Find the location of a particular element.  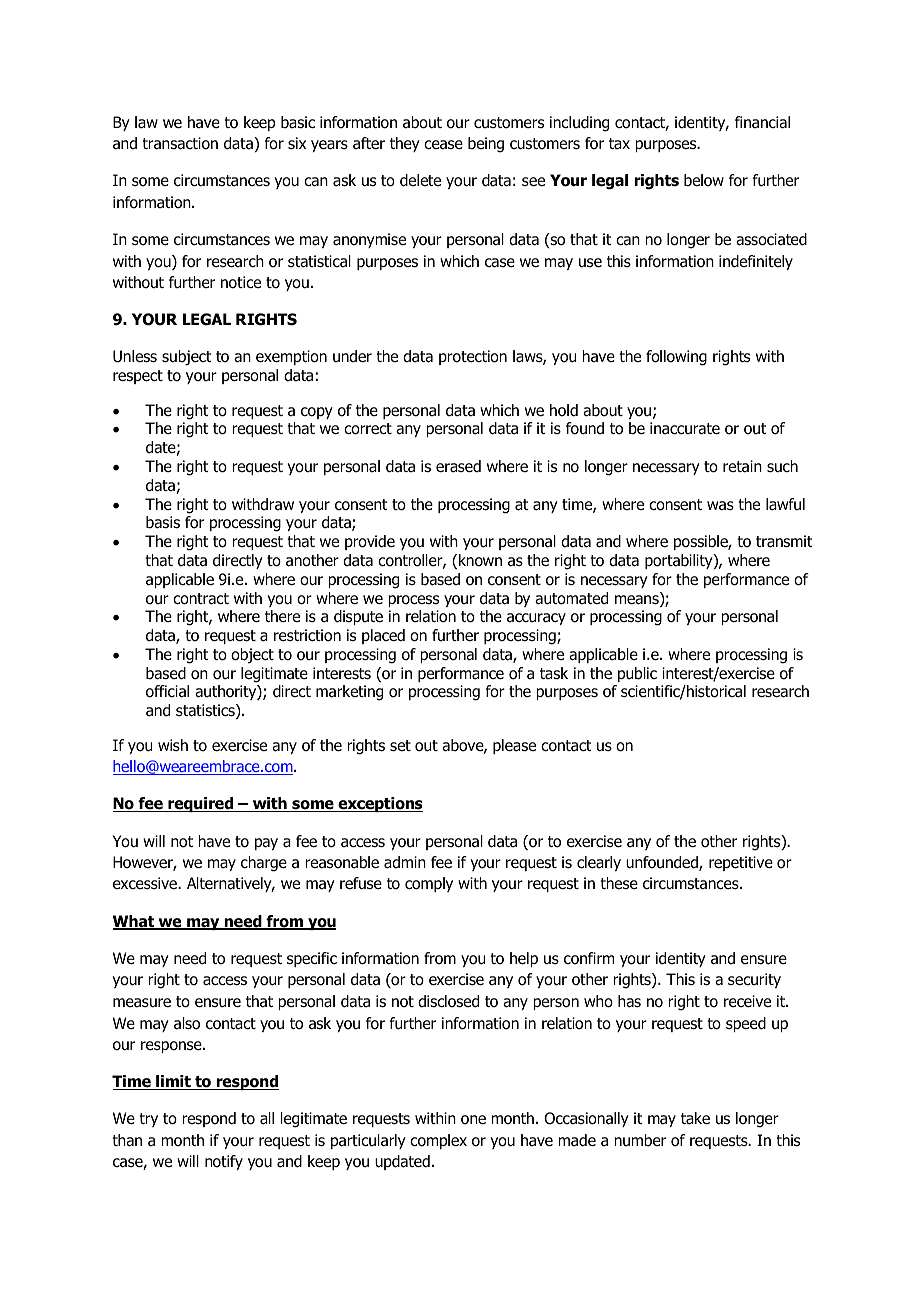

repetitive is located at coordinates (741, 863).
